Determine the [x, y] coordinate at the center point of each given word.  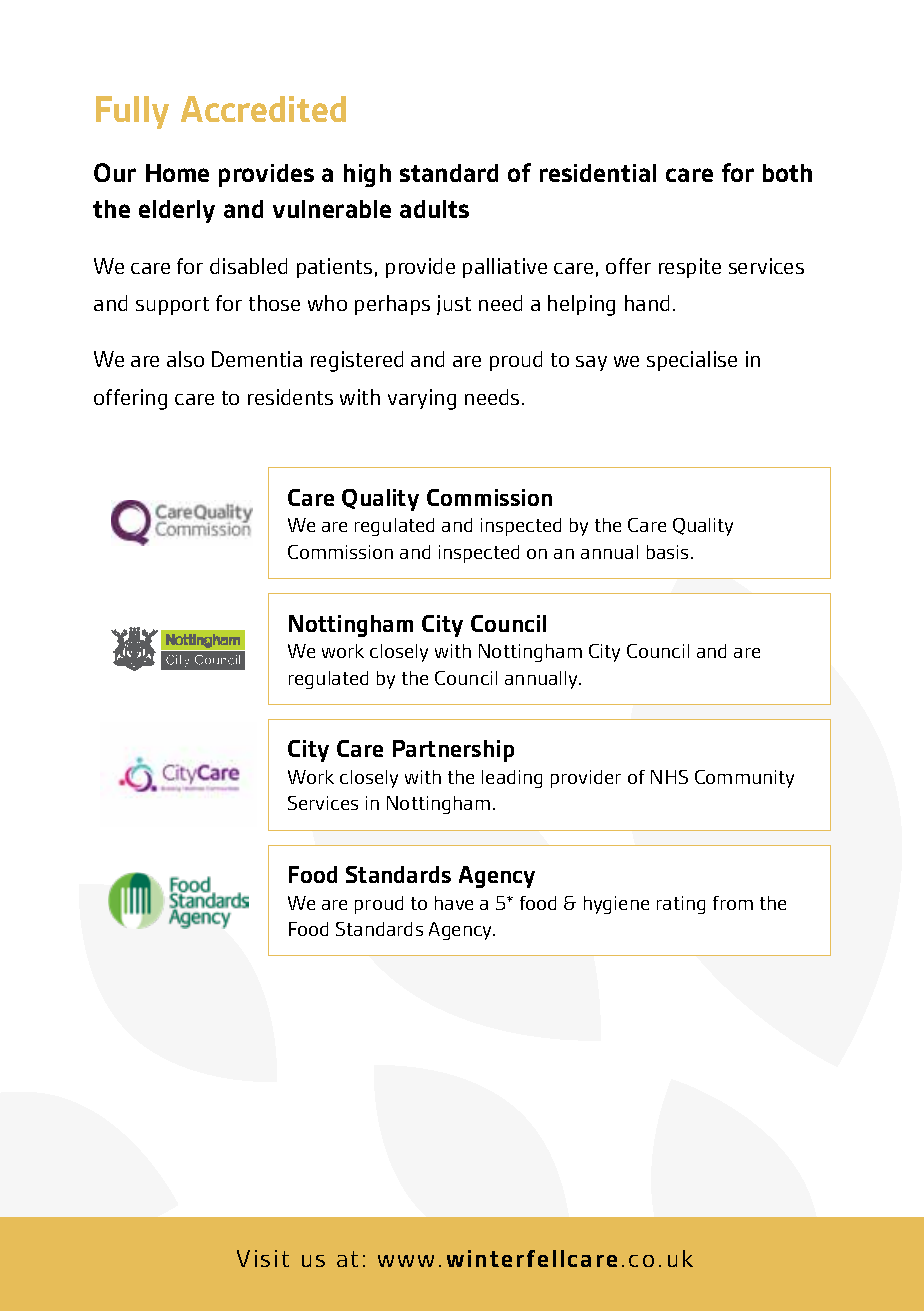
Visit [263, 1258]
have [454, 903]
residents [290, 397]
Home [177, 173]
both [787, 173]
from [733, 903]
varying [422, 399]
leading [512, 779]
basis [667, 552]
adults [434, 209]
